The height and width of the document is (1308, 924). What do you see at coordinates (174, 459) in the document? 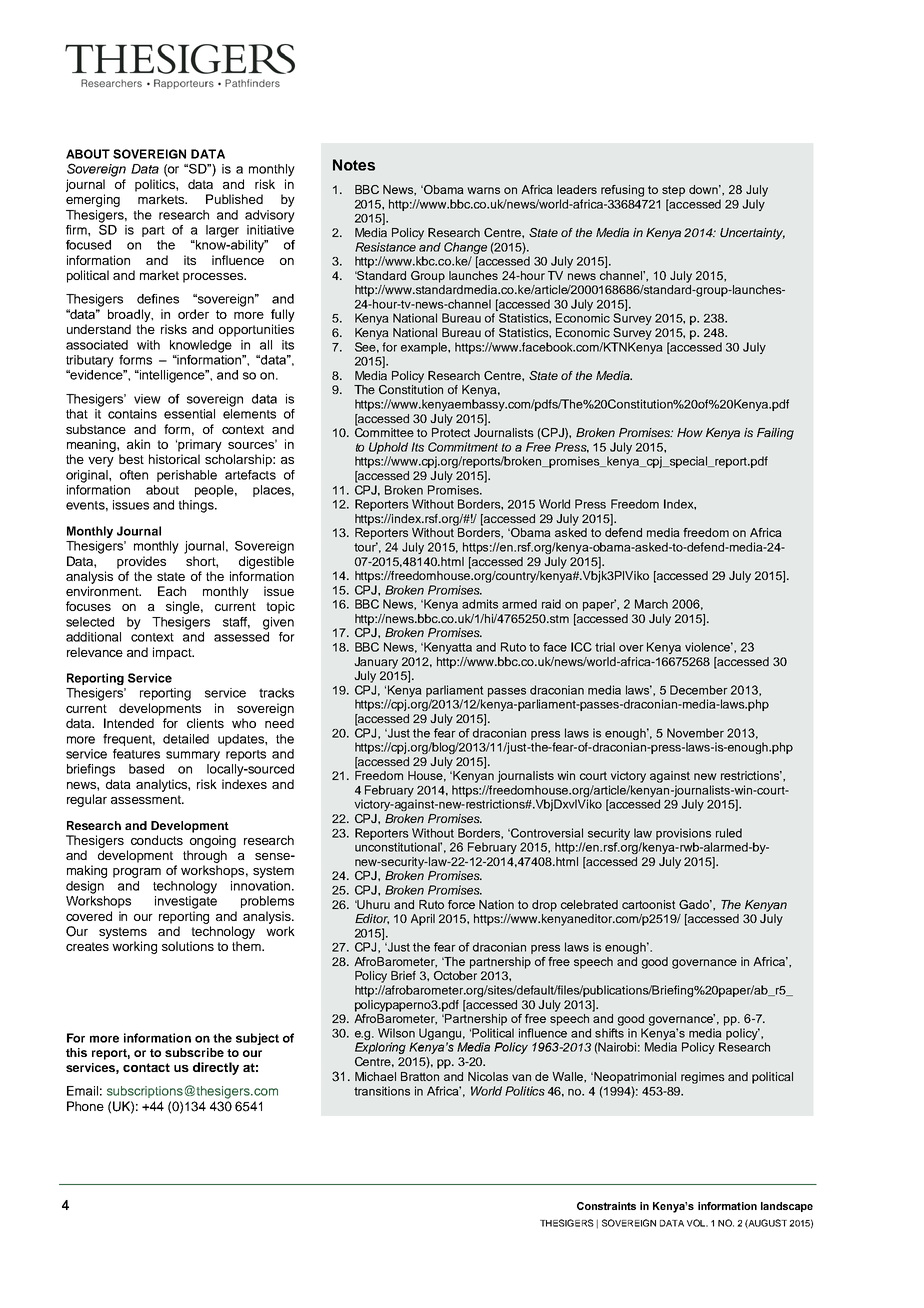
I see `historical` at bounding box center [174, 459].
